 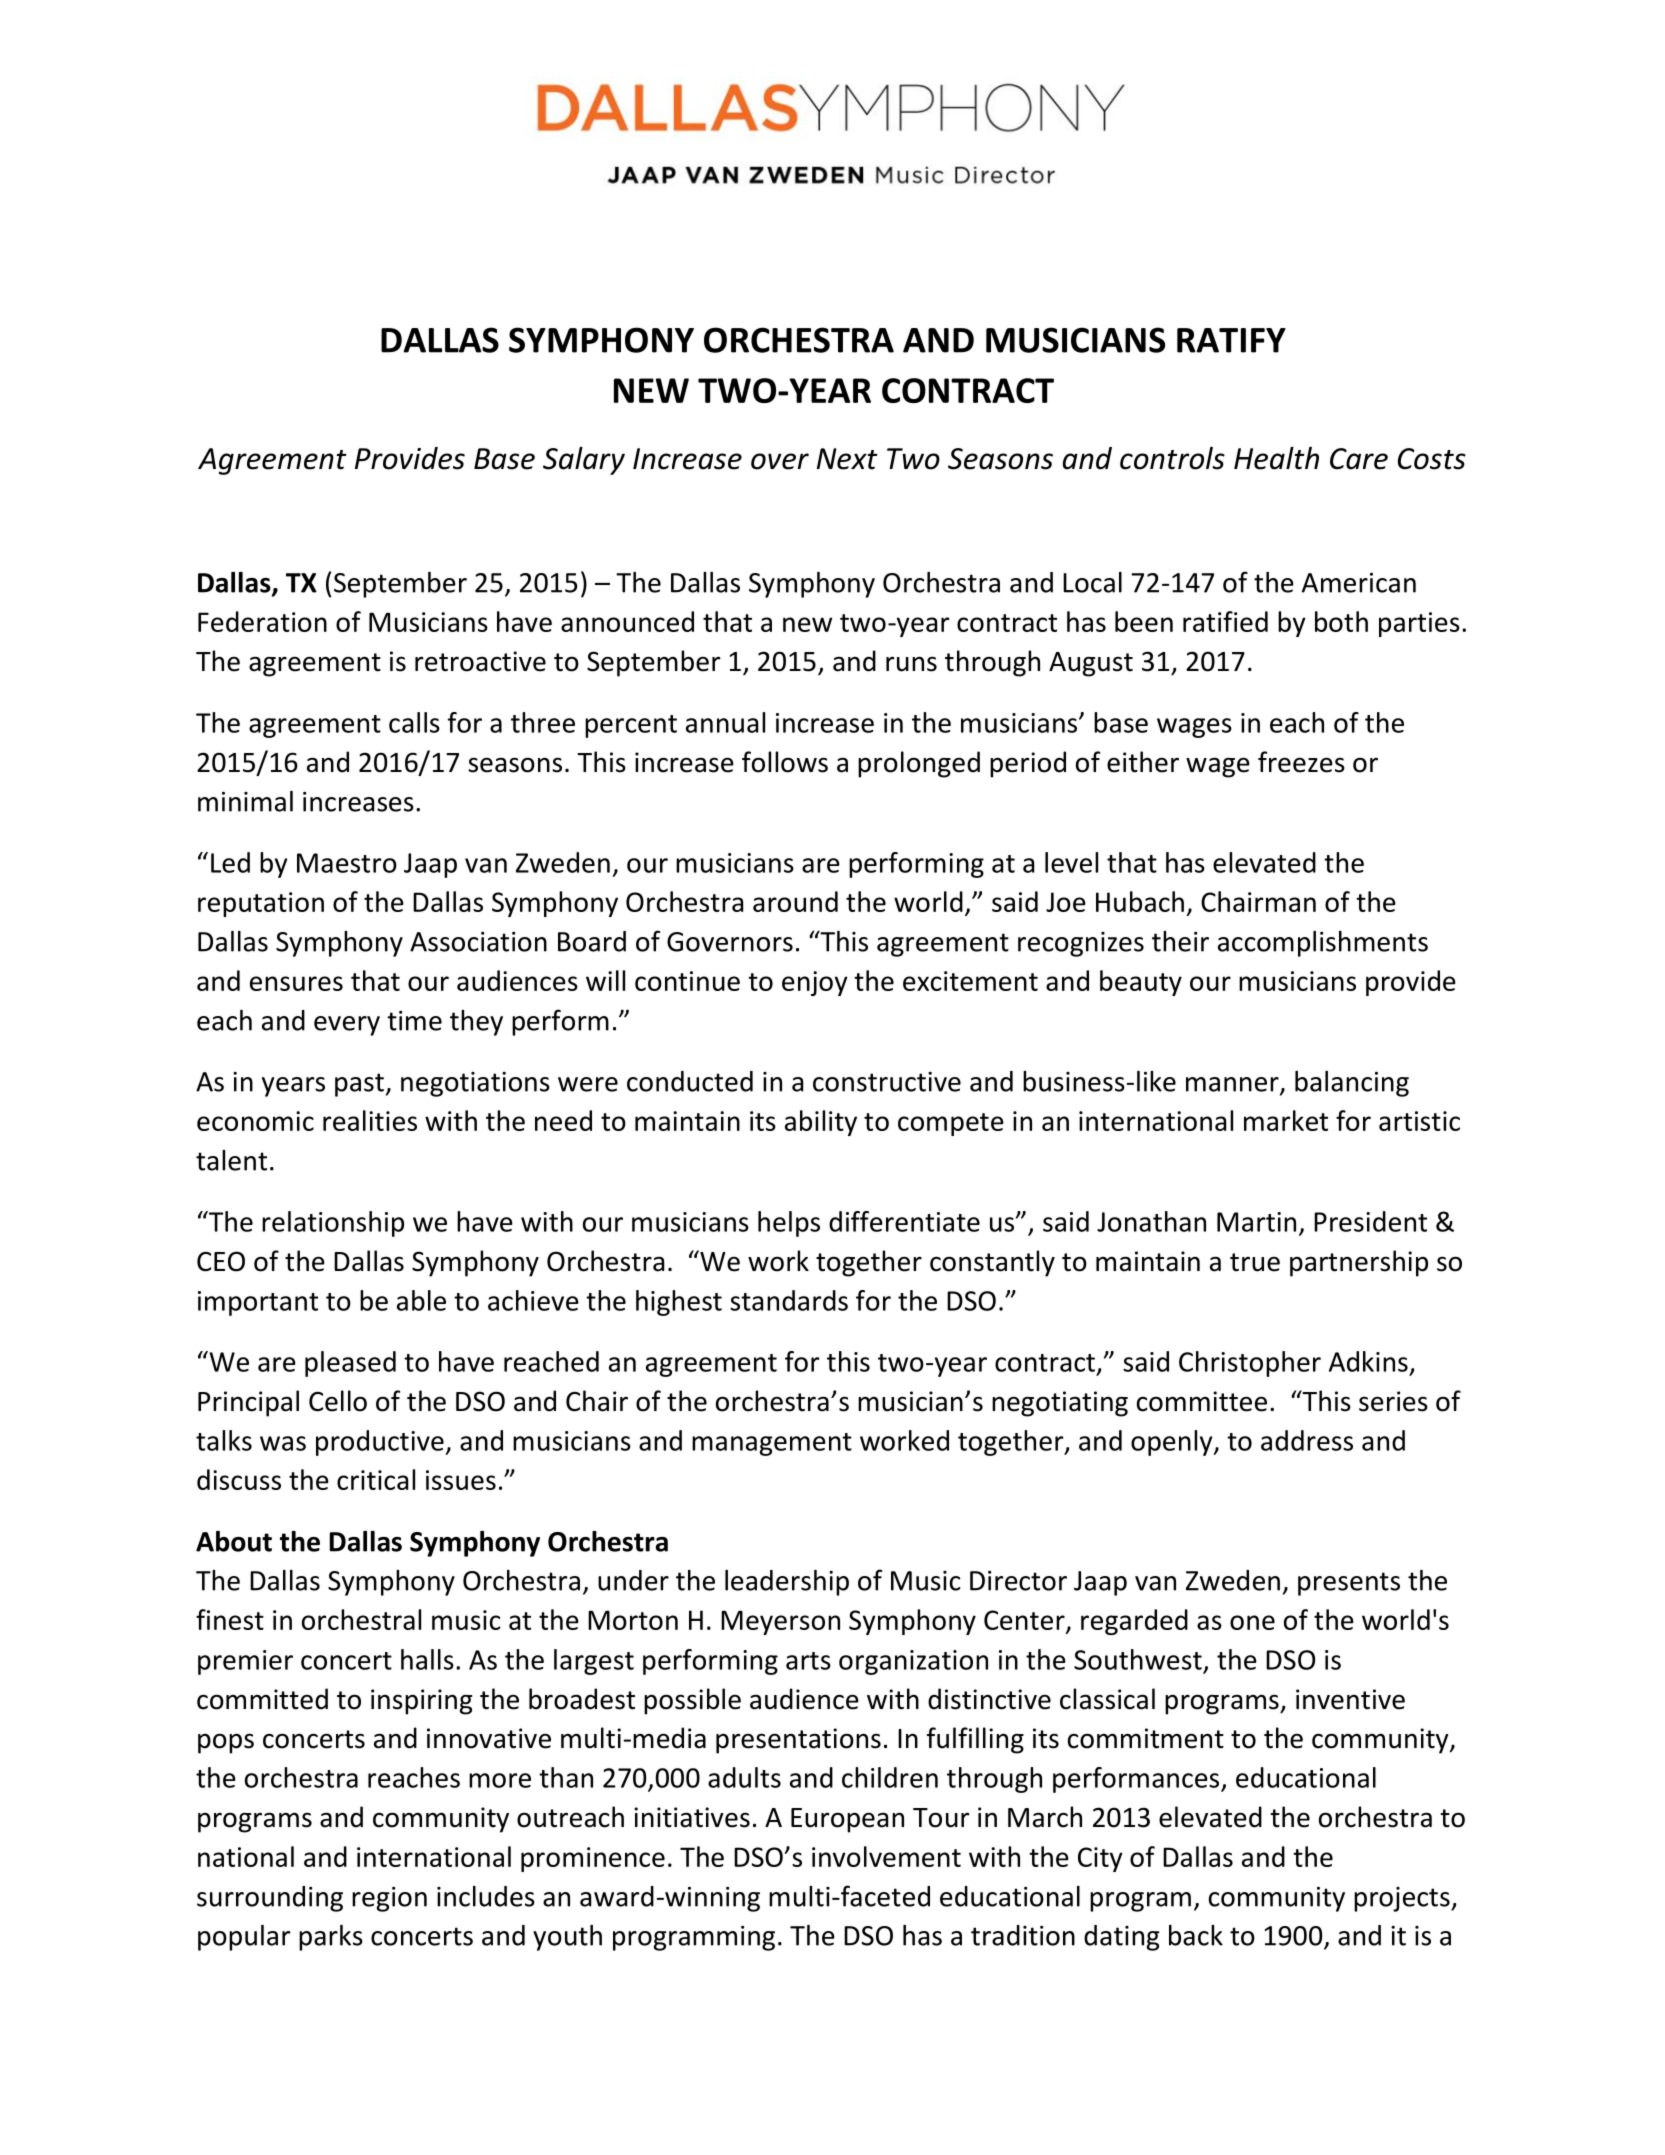 I want to click on involvement, so click(x=886, y=1856).
